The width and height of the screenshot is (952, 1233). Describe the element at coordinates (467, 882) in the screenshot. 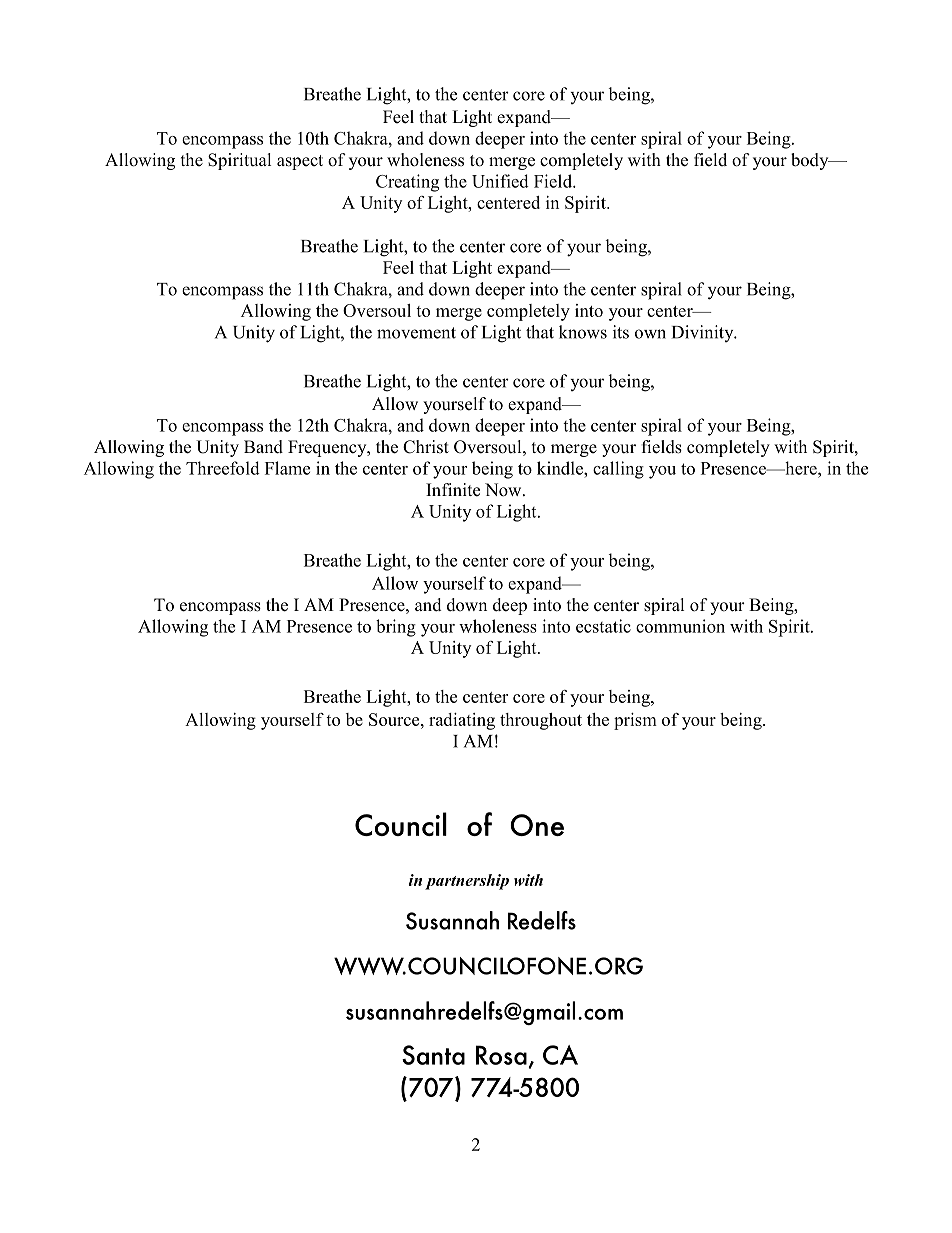

I see `partnership` at that location.
